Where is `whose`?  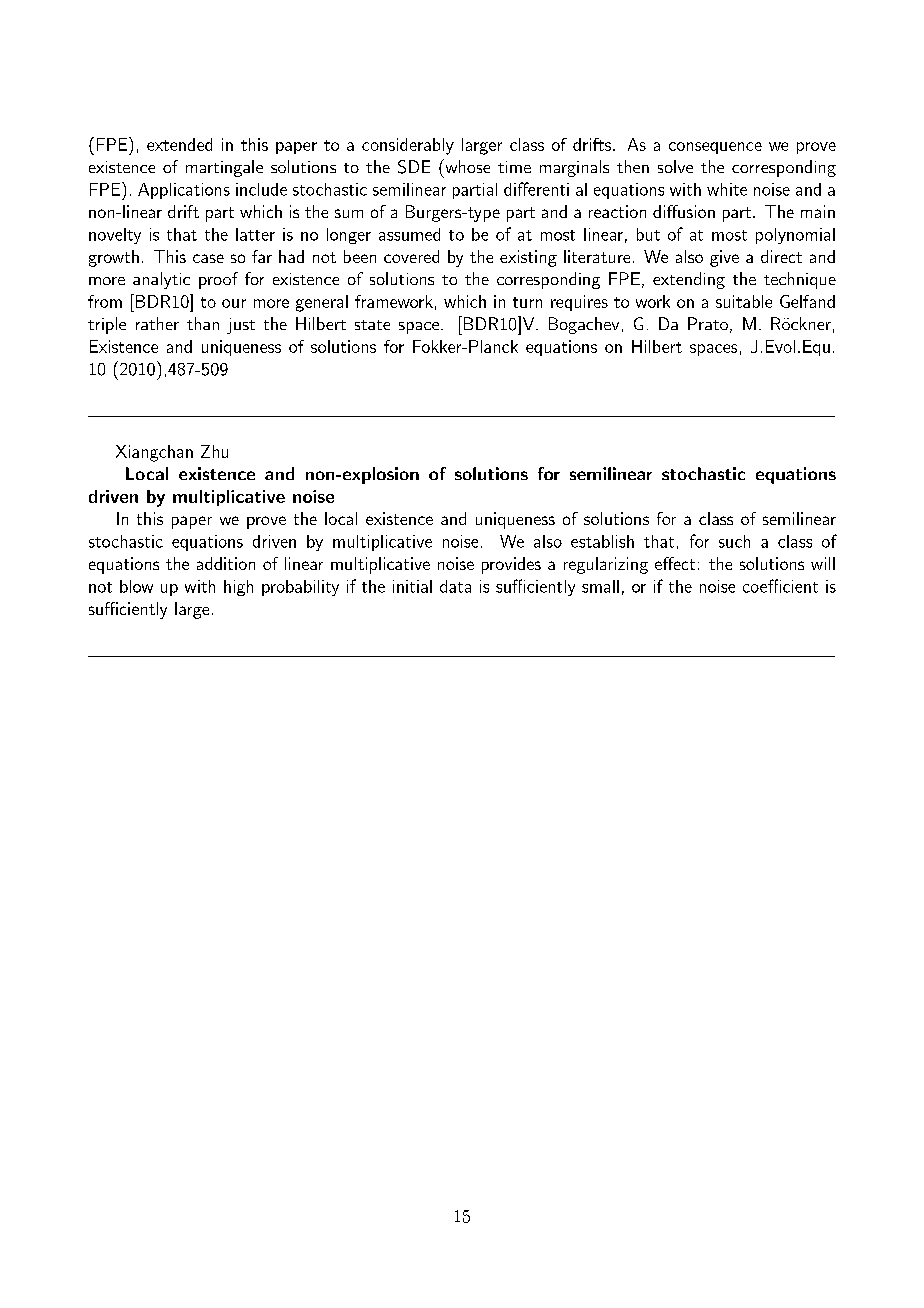
whose is located at coordinates (466, 166).
